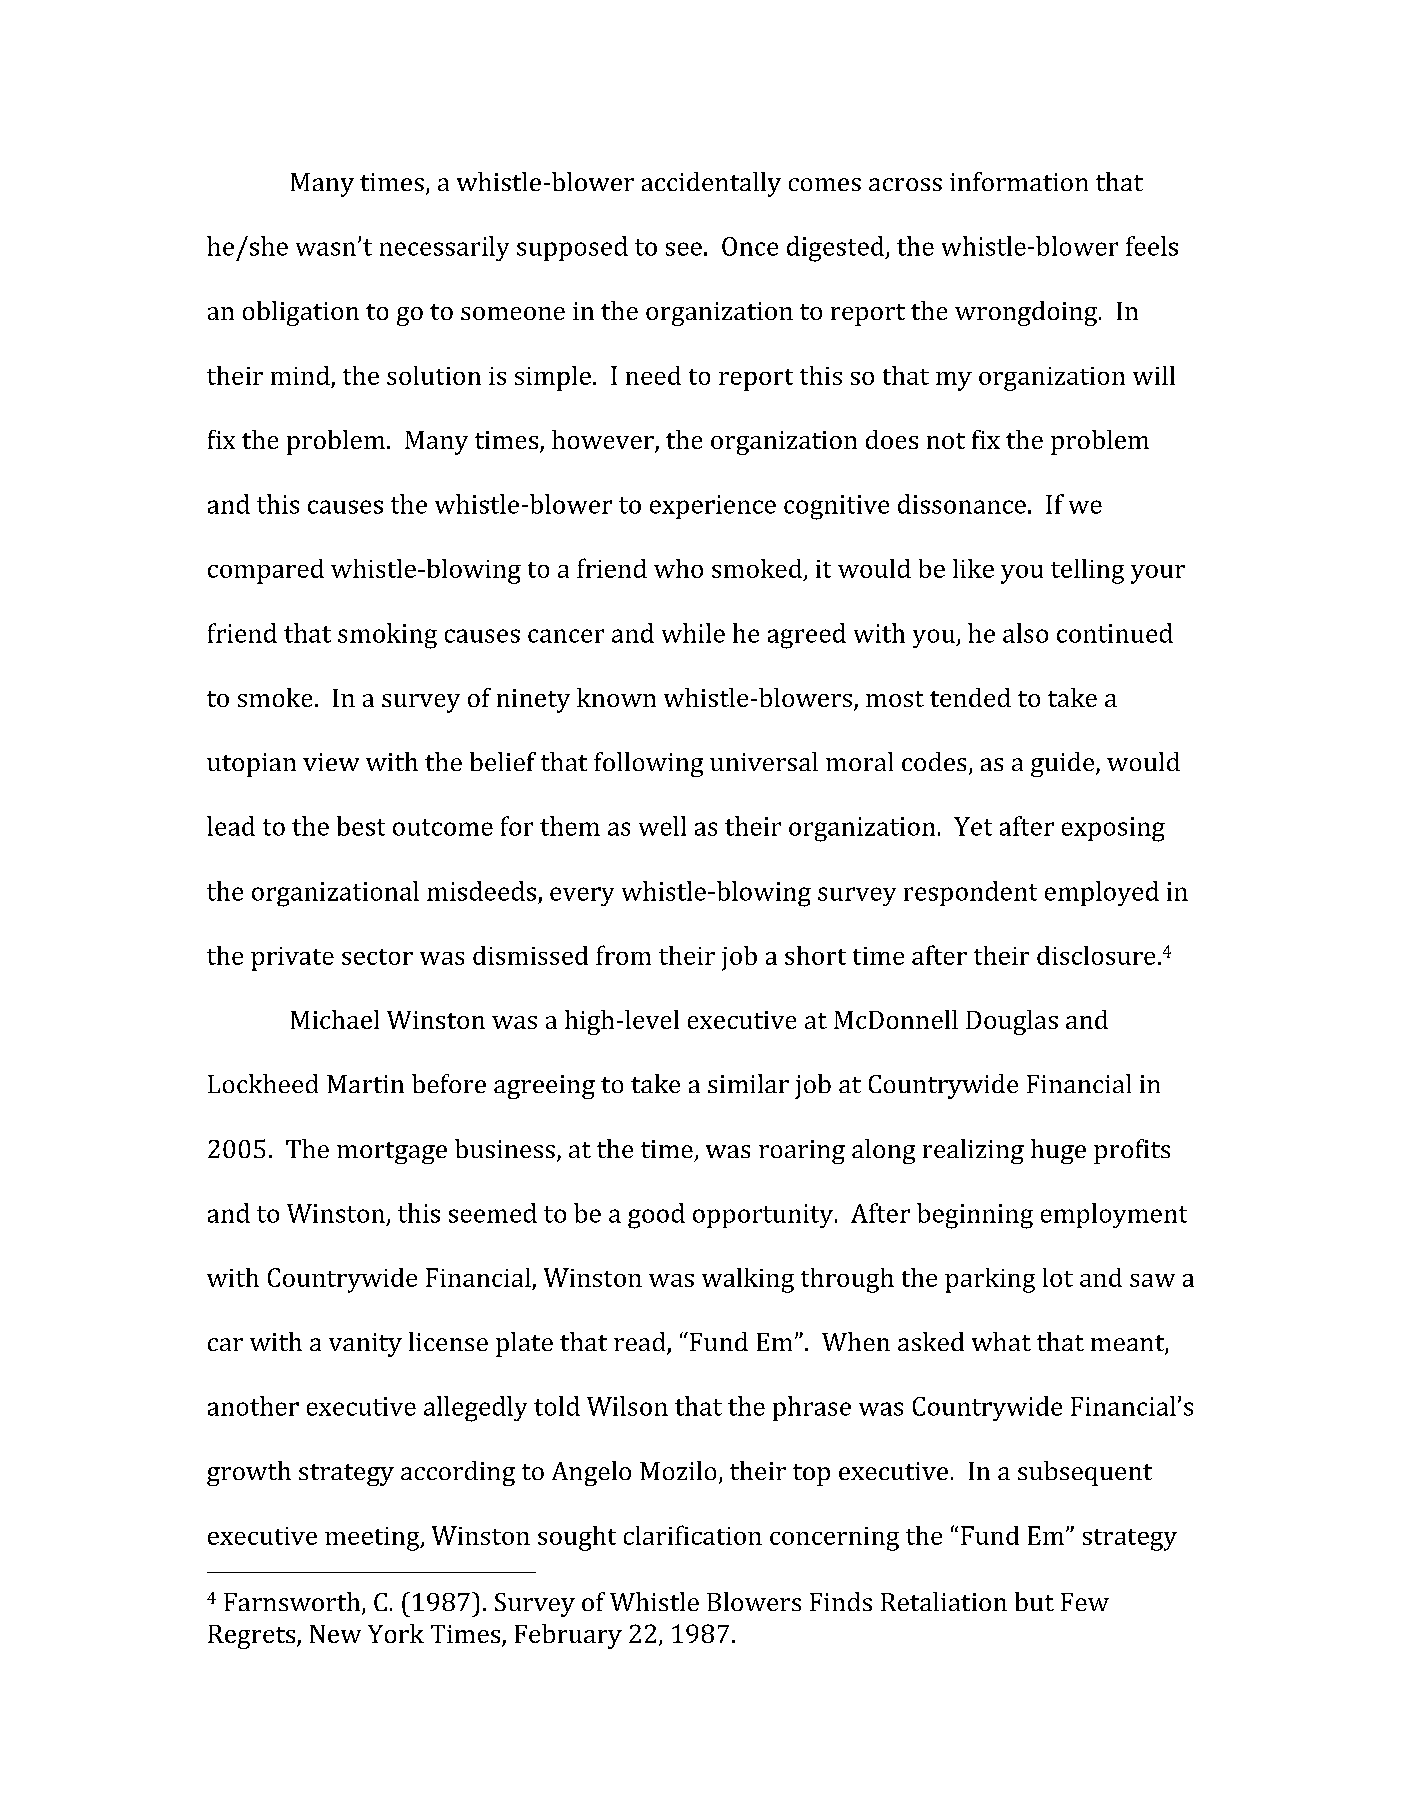 Image resolution: width=1401 pixels, height=1814 pixels. I want to click on good, so click(656, 1216).
